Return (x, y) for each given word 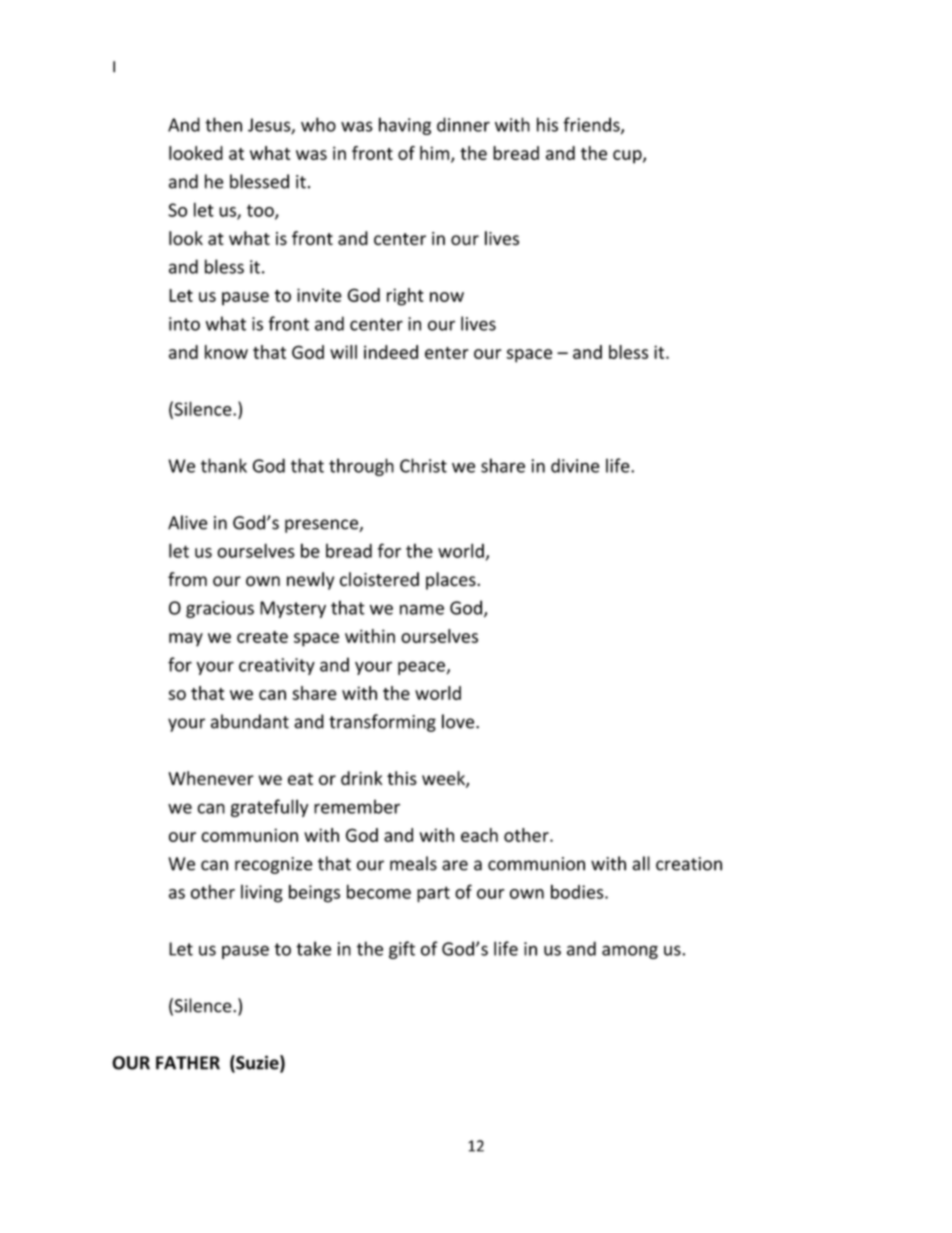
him (436, 154)
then (223, 124)
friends (592, 125)
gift (402, 950)
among (630, 952)
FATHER (188, 1063)
